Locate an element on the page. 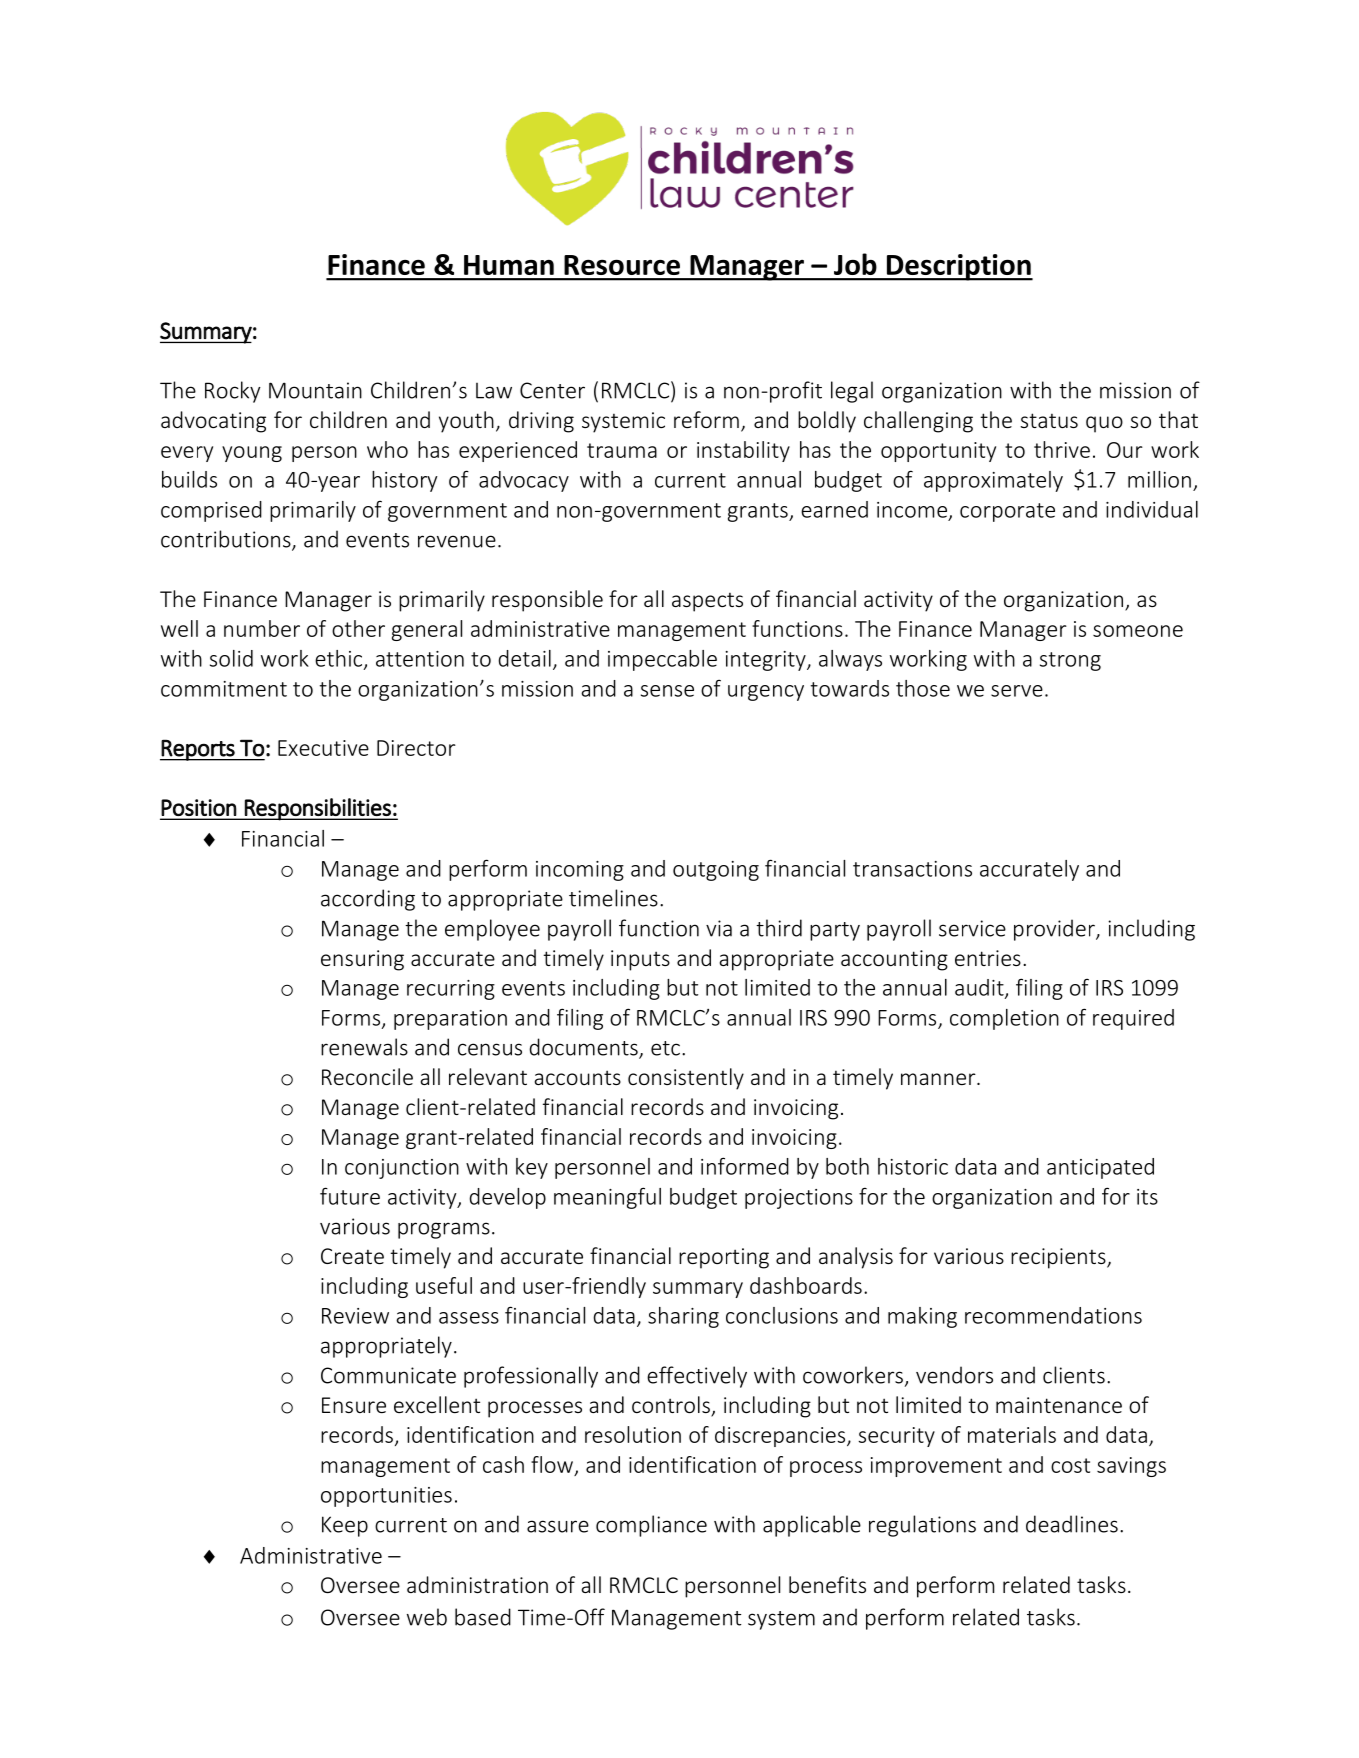 The width and height of the document is (1359, 1758). Resource is located at coordinates (622, 265).
